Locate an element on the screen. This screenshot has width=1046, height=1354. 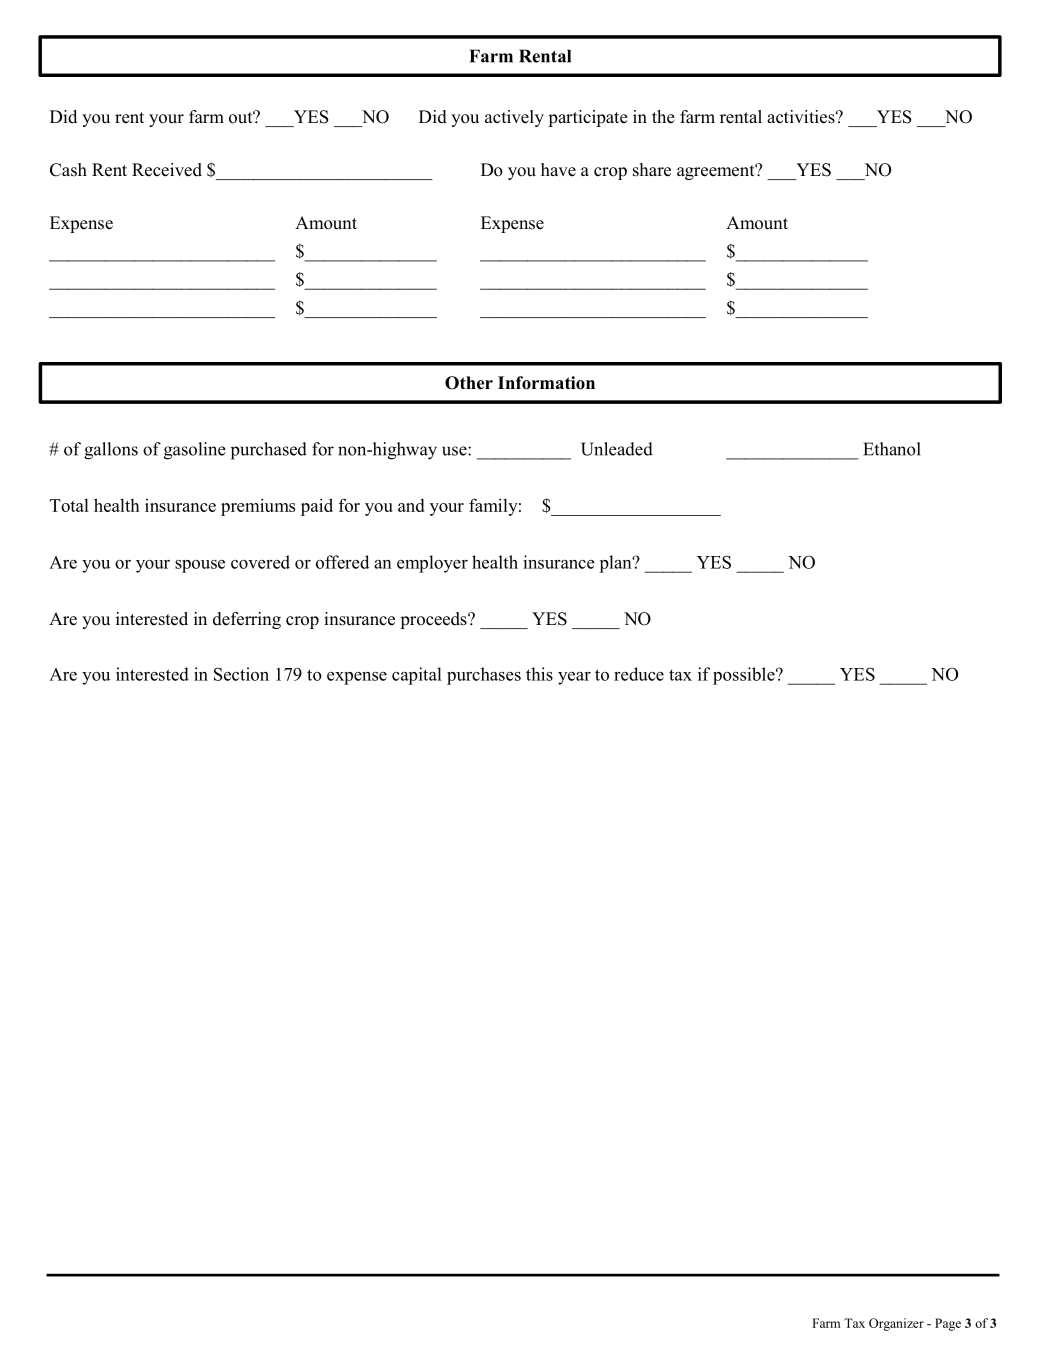
Section is located at coordinates (241, 674).
